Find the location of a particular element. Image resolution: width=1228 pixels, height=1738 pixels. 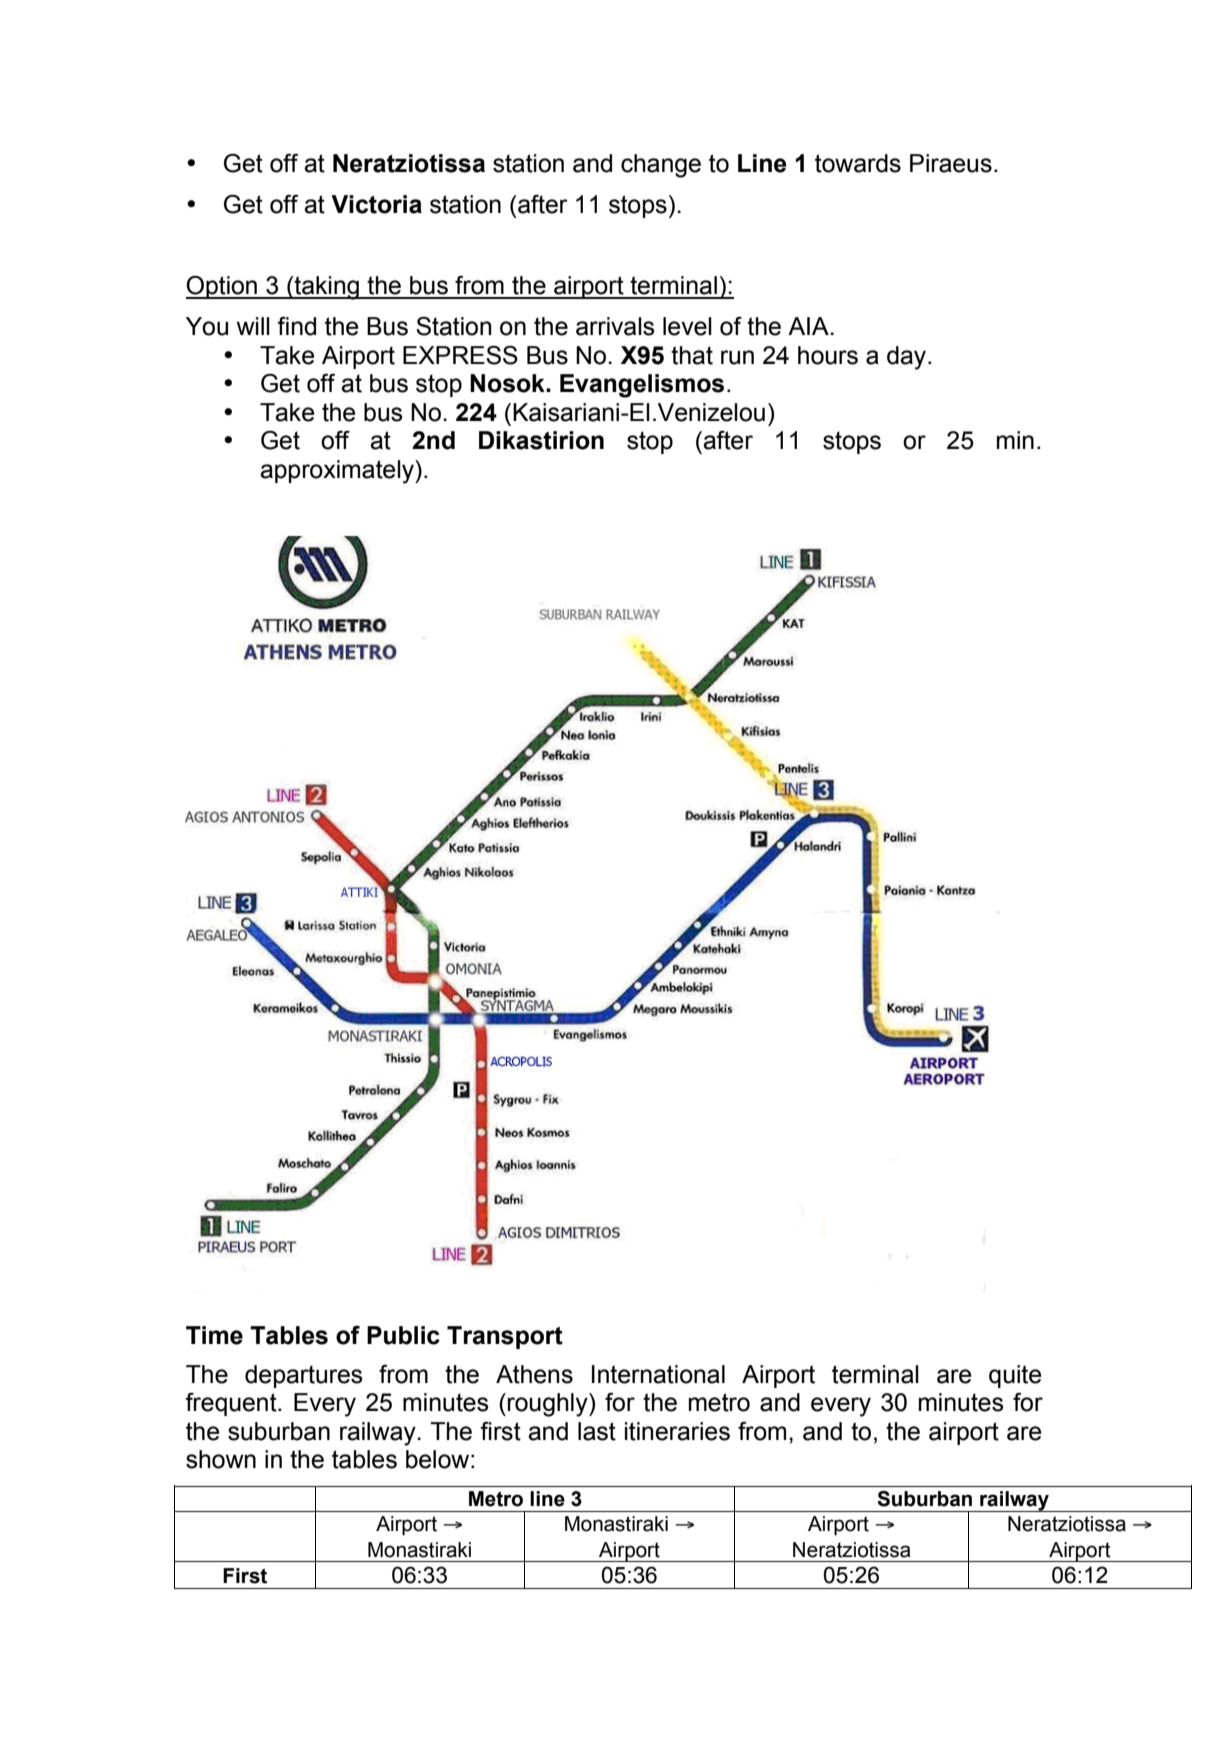

Victoria is located at coordinates (376, 204).
